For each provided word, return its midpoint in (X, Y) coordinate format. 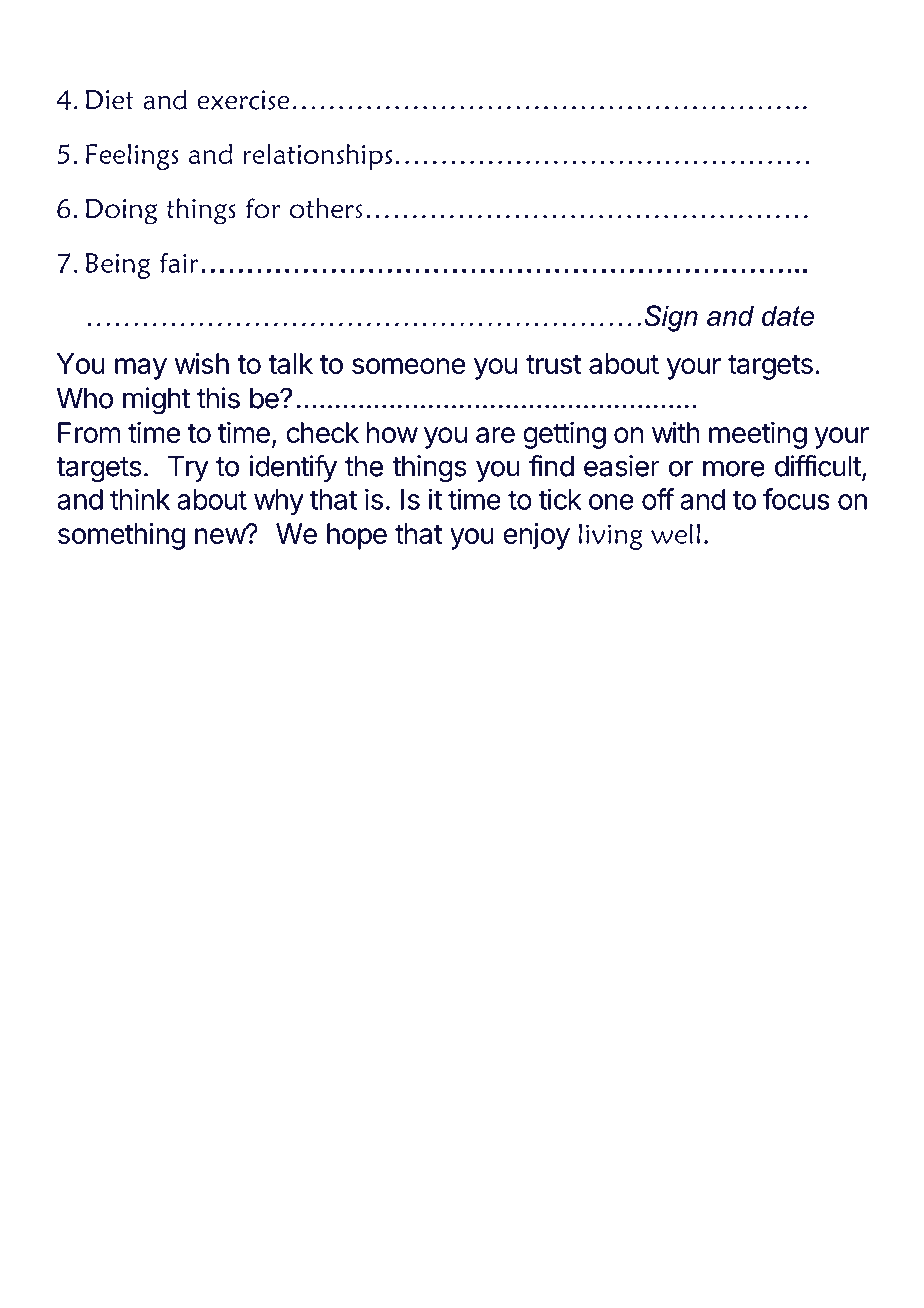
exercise (243, 100)
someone (408, 366)
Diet (110, 100)
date (788, 315)
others (326, 208)
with (676, 432)
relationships (317, 157)
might (156, 401)
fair (179, 263)
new (221, 535)
